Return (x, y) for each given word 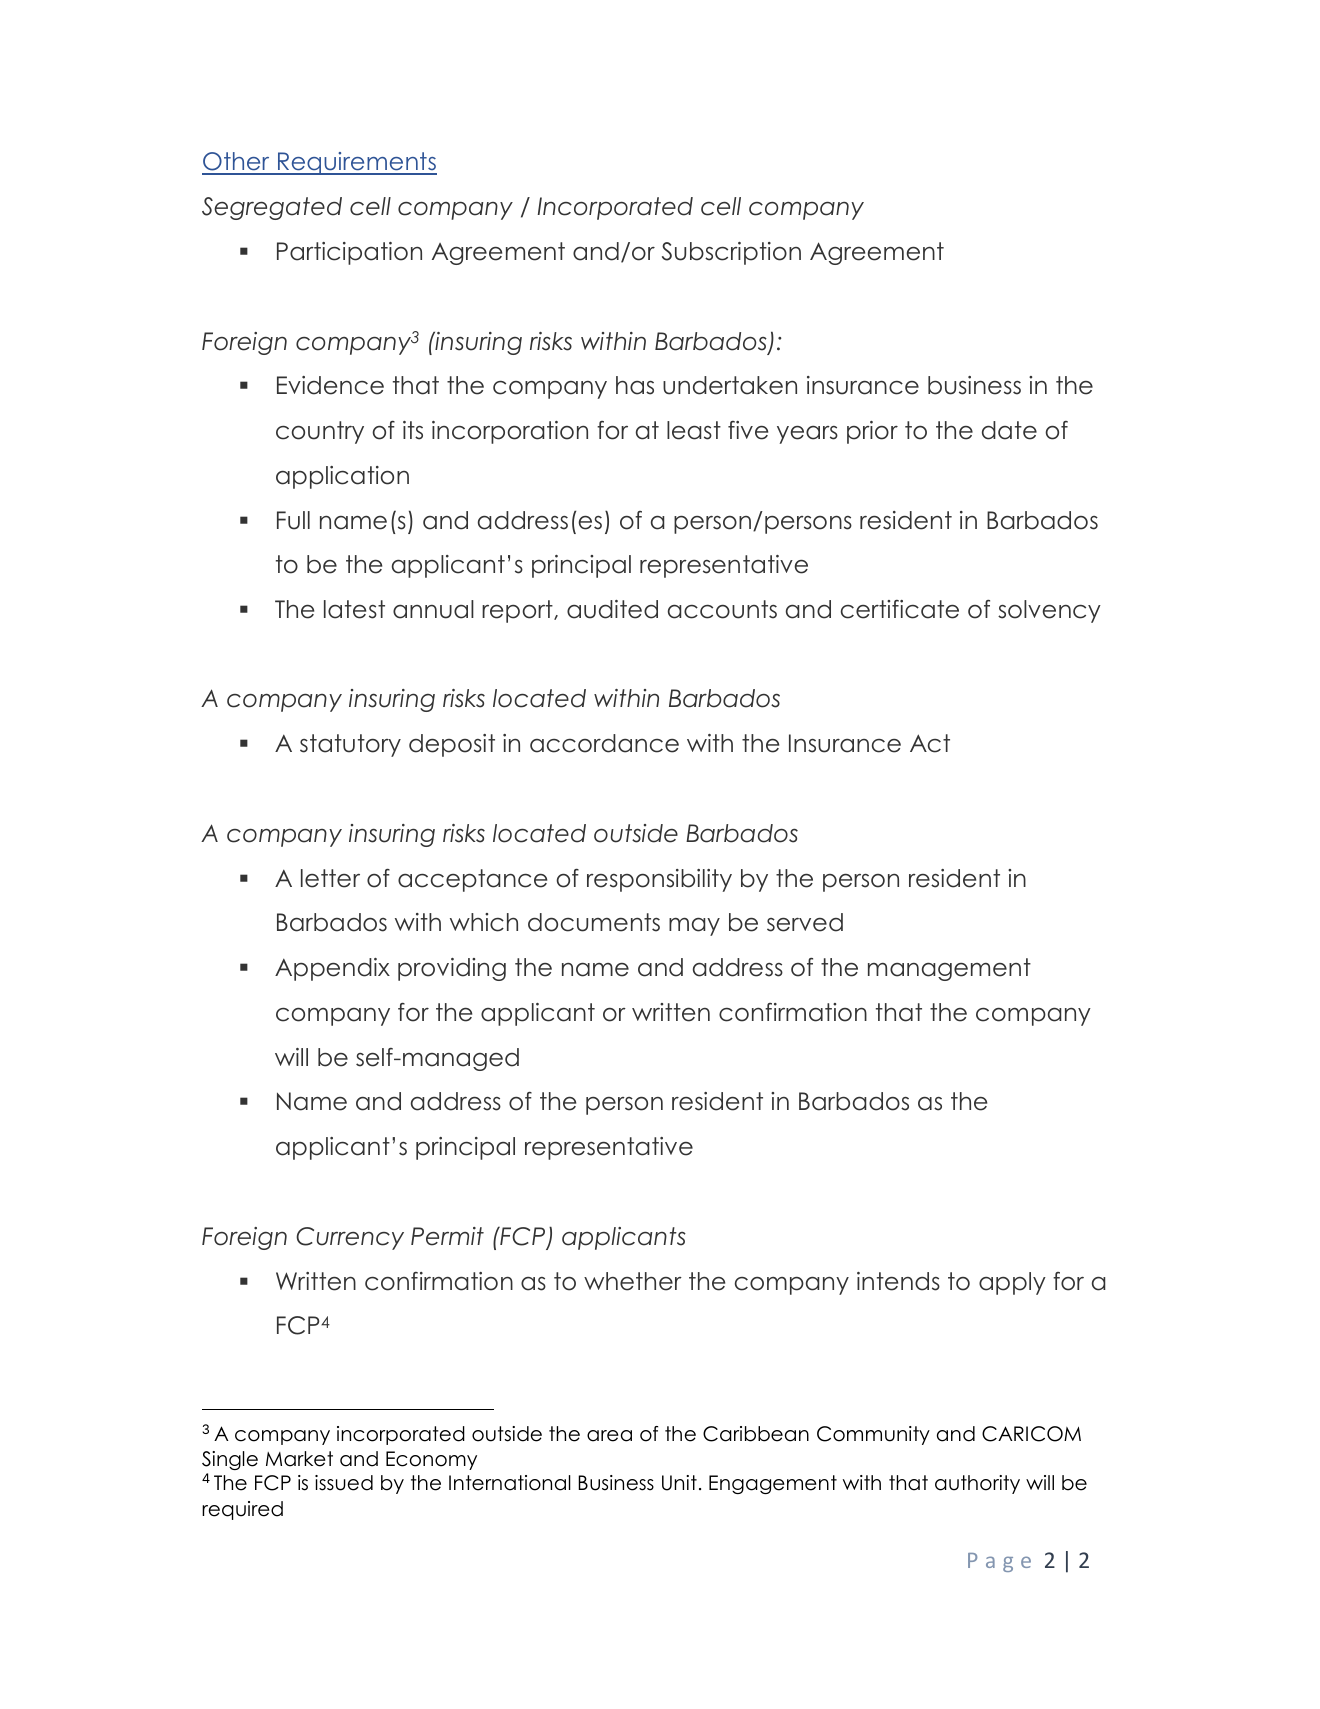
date (1009, 430)
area (609, 1436)
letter (330, 878)
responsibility (659, 880)
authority (977, 1484)
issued (344, 1483)
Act (930, 743)
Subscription (731, 253)
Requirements (356, 163)
